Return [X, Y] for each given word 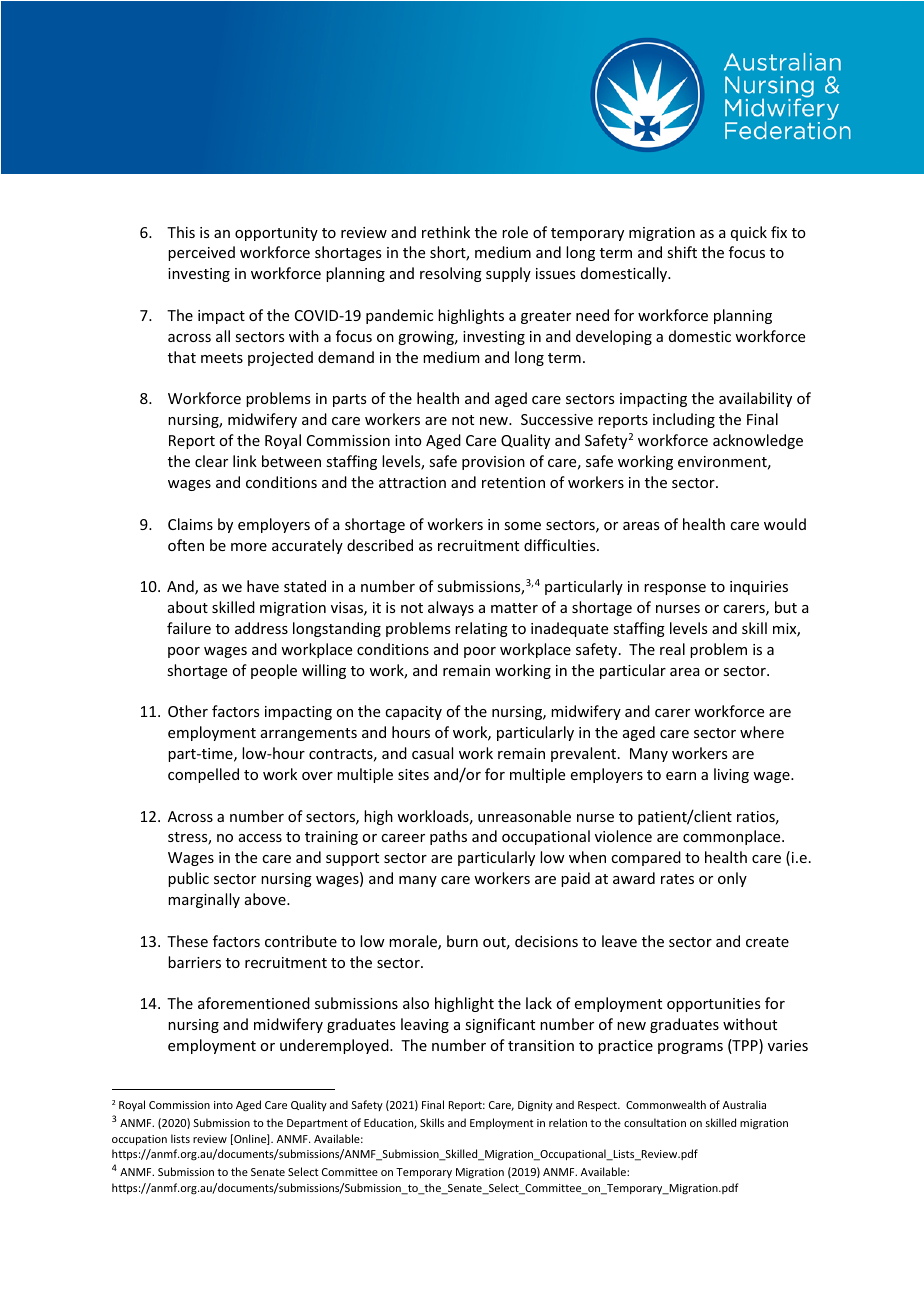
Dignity [535, 1106]
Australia [744, 1104]
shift [682, 252]
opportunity [276, 234]
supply [508, 274]
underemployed [335, 1046]
